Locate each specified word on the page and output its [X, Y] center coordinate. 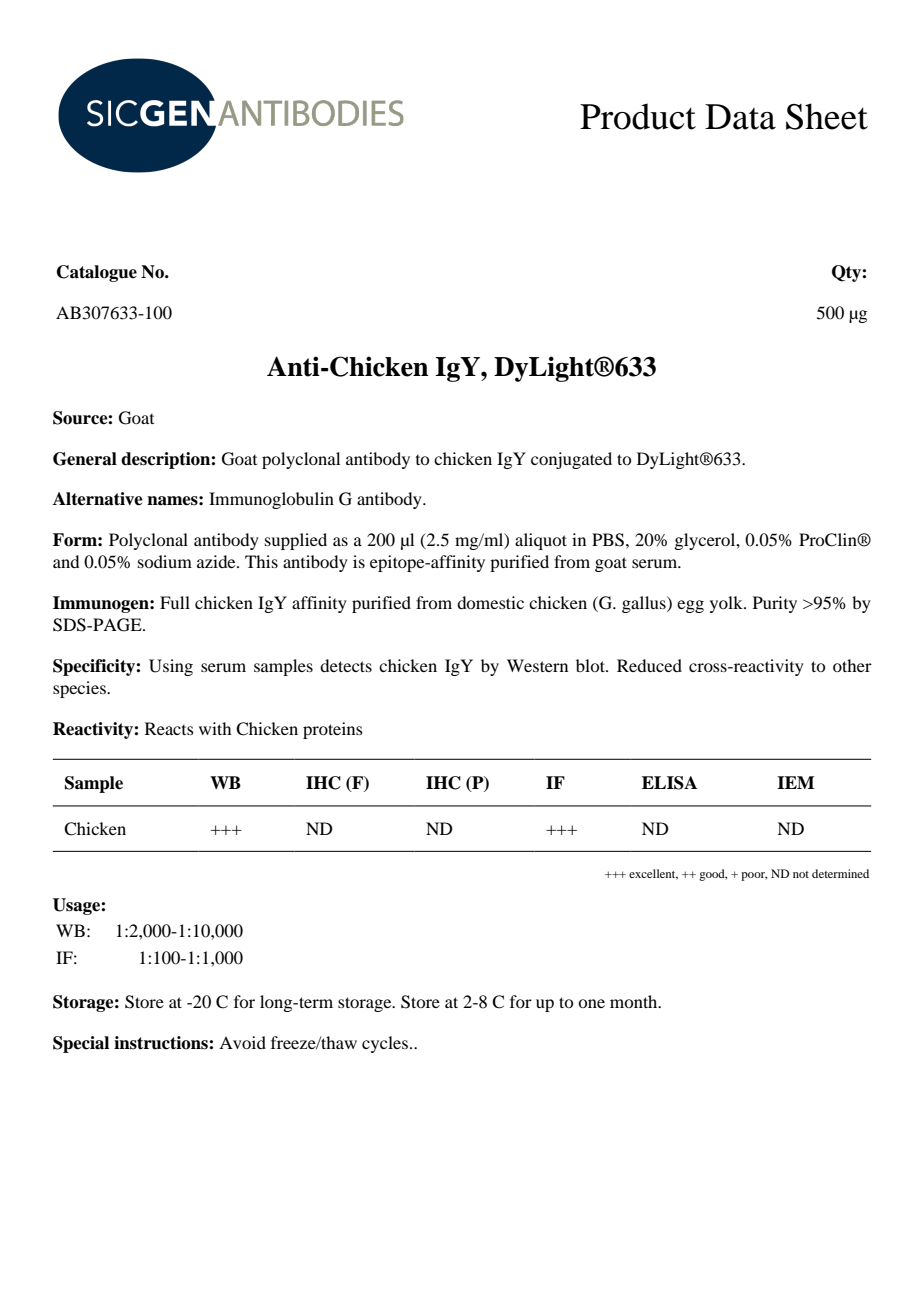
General [85, 459]
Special [81, 1044]
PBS [608, 540]
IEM [795, 782]
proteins [333, 730]
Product [638, 116]
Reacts [169, 728]
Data [740, 117]
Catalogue [97, 273]
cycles [385, 1044]
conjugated [571, 460]
